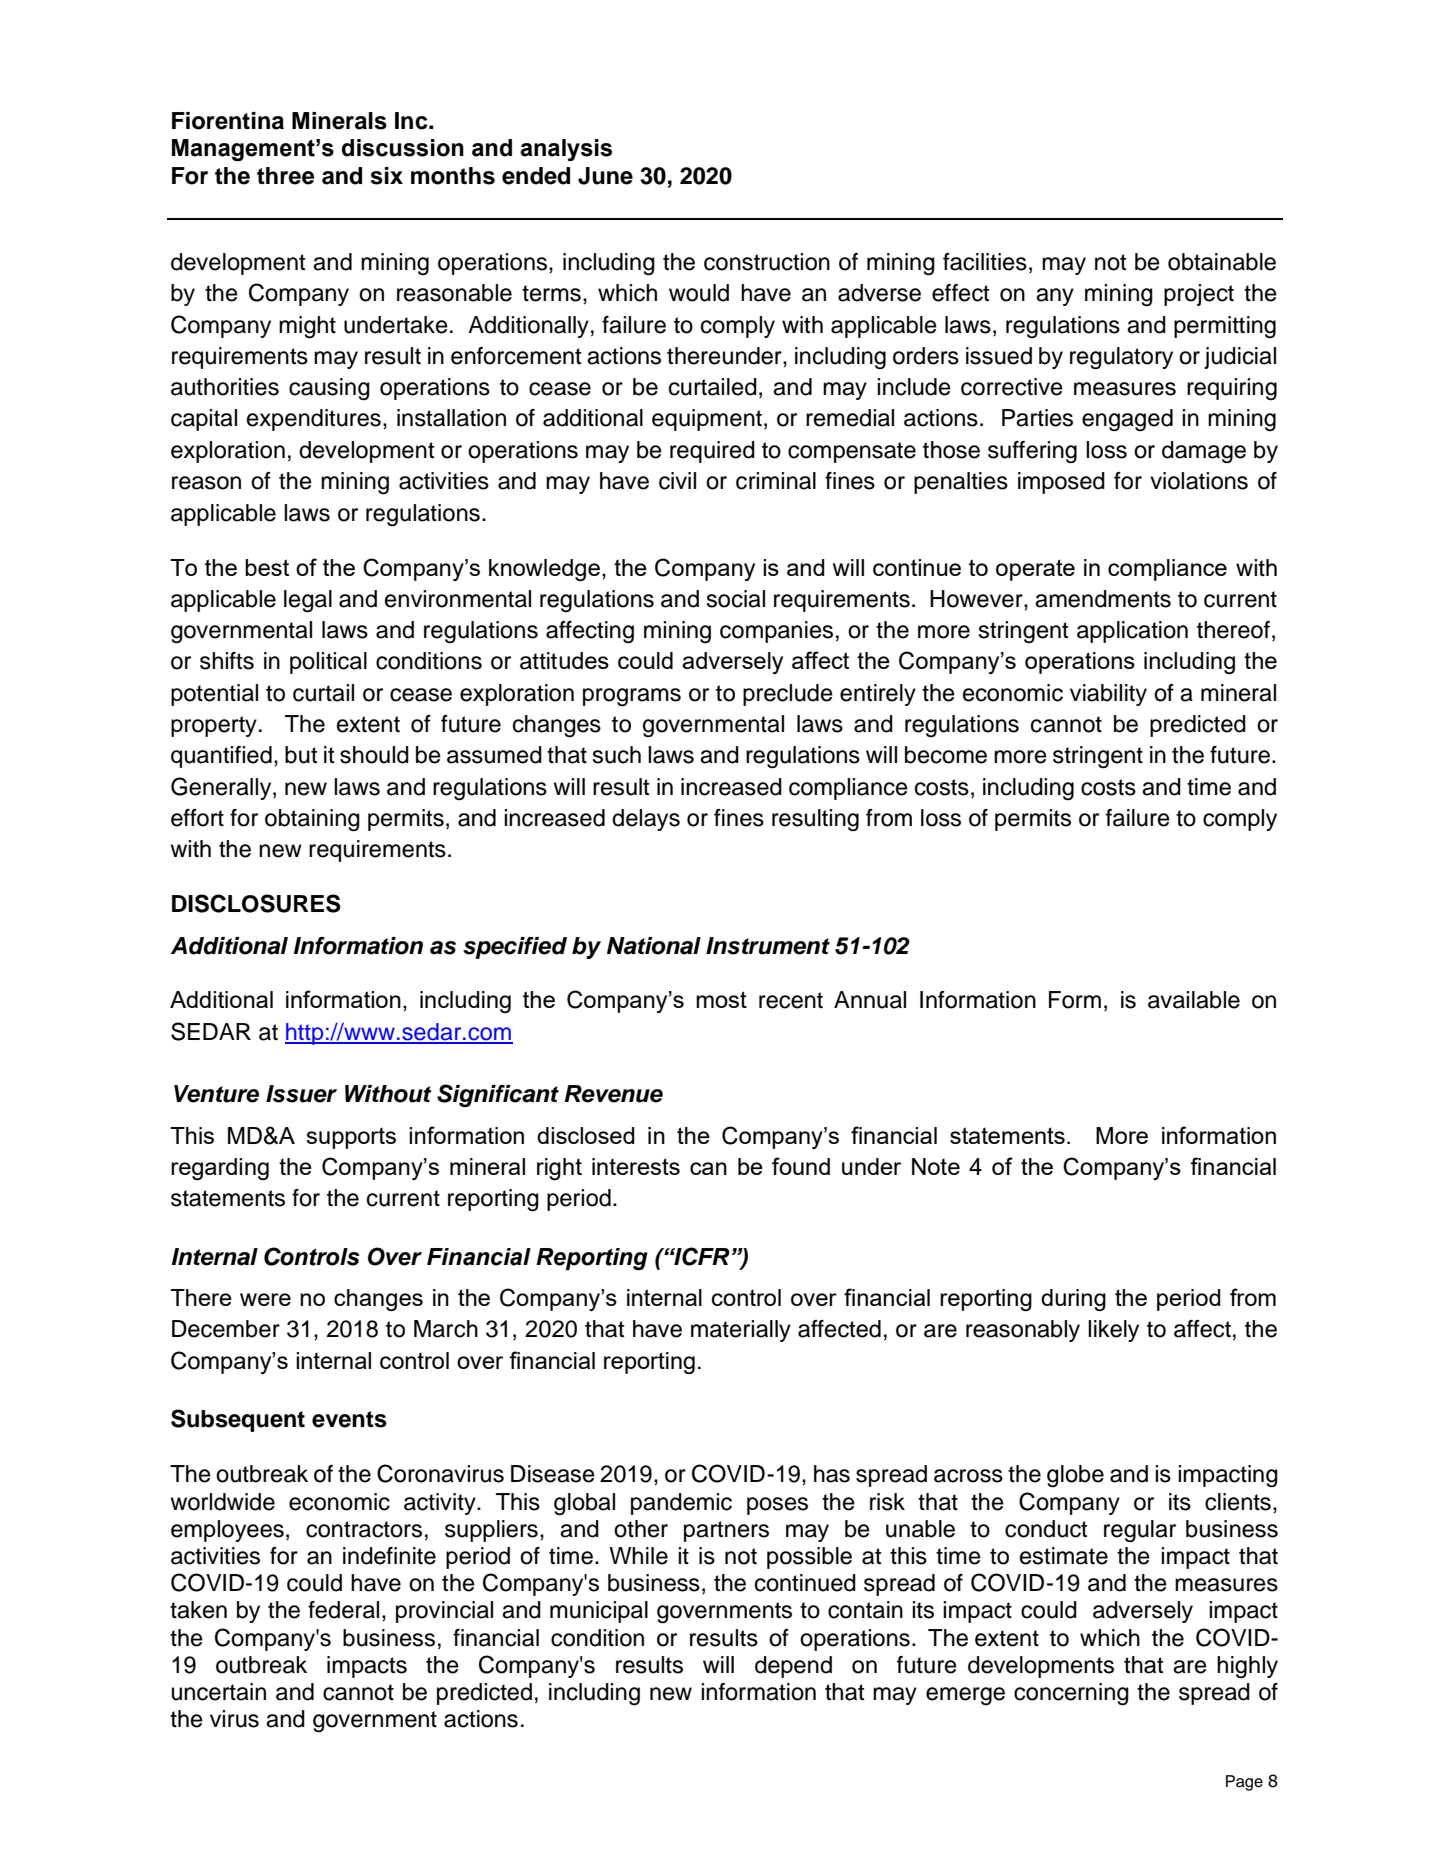 This image has width=1449, height=1875. What do you see at coordinates (1194, 1000) in the image?
I see `available` at bounding box center [1194, 1000].
